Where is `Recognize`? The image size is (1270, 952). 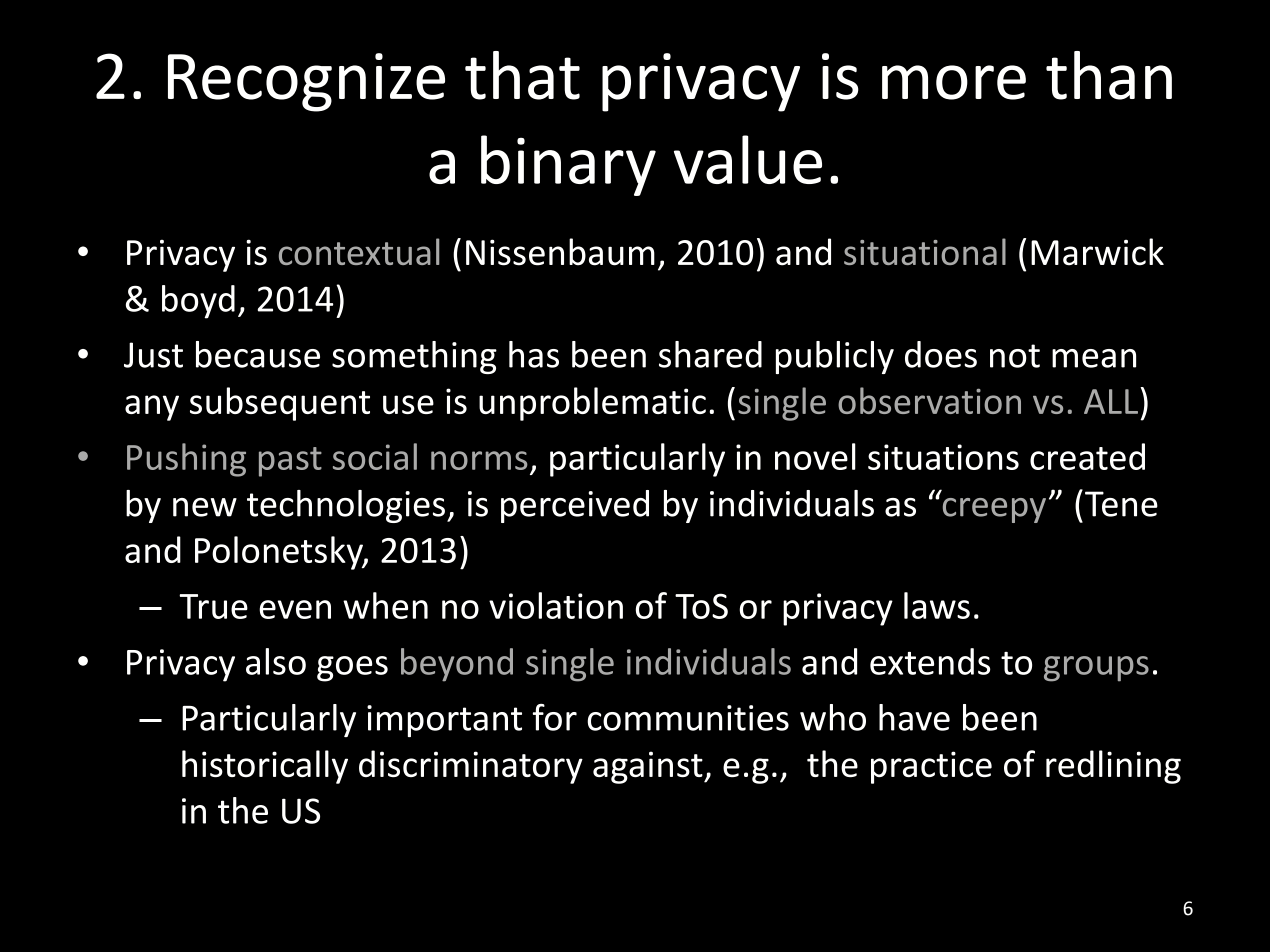
Recognize is located at coordinates (306, 82).
